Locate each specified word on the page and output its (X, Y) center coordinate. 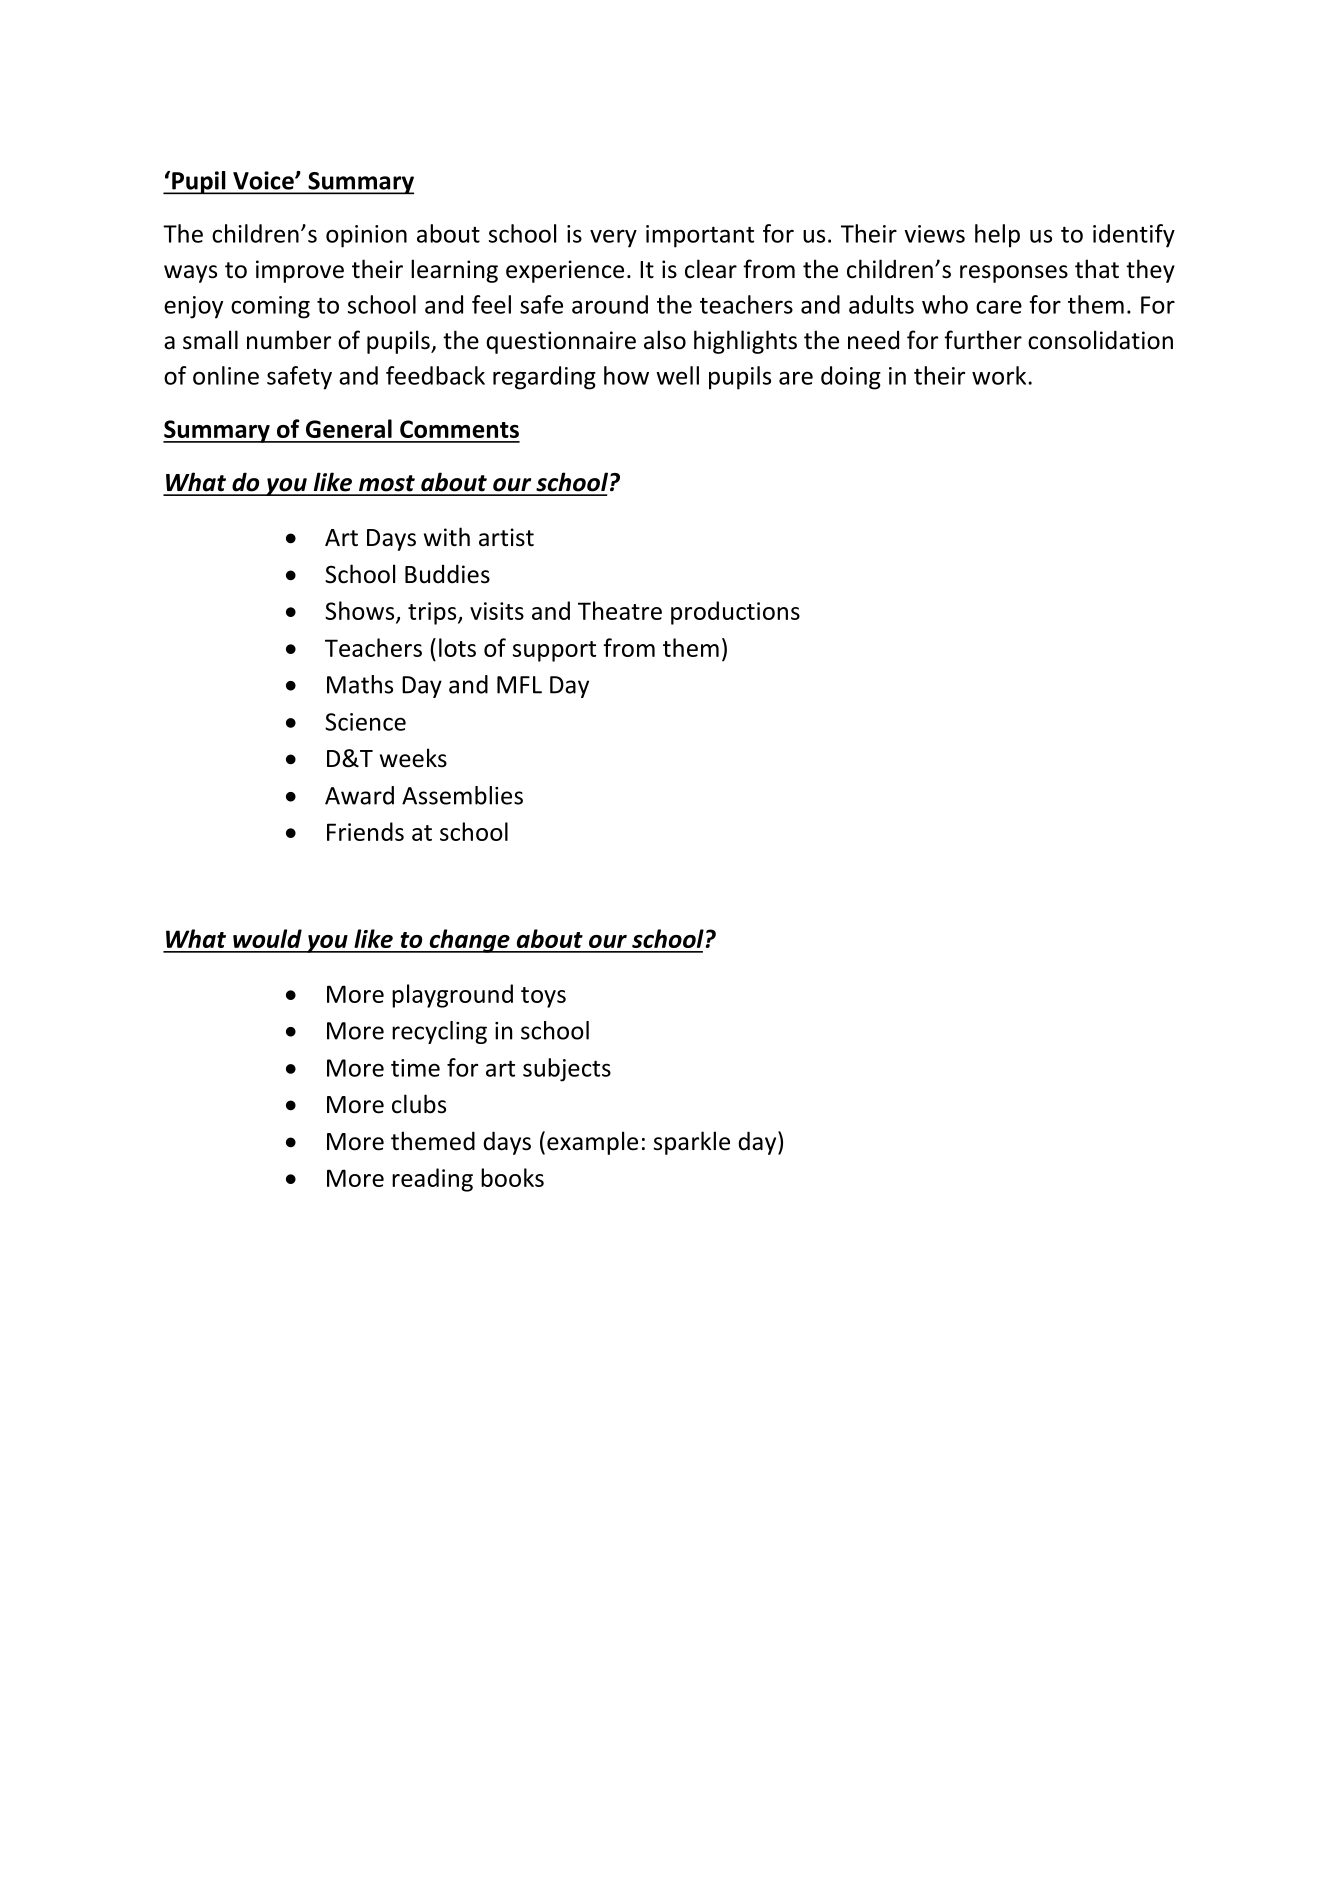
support (554, 651)
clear (711, 269)
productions (735, 613)
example (592, 1143)
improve (300, 271)
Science (365, 722)
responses (1014, 274)
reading (432, 1180)
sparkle (692, 1143)
